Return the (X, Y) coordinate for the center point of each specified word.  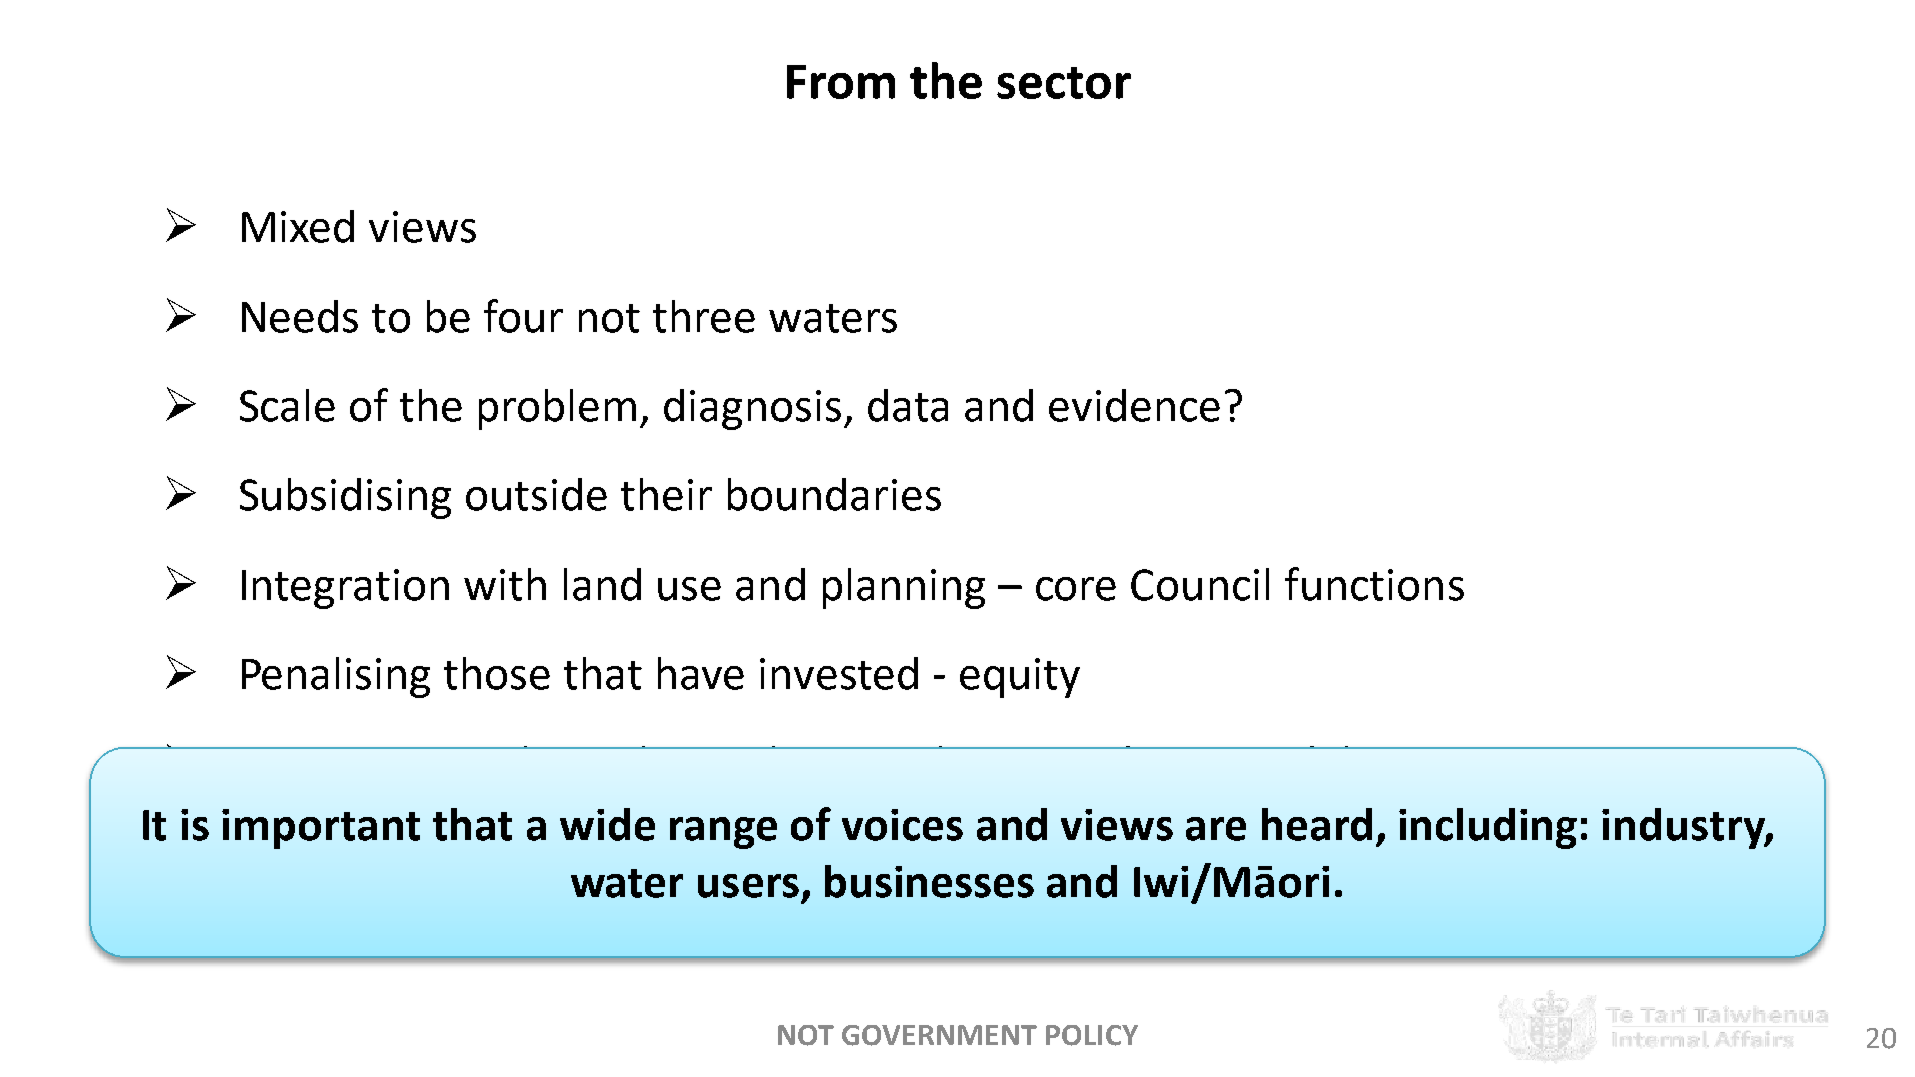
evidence (1134, 405)
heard (1317, 824)
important (321, 829)
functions (1374, 584)
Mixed (298, 226)
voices (902, 825)
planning (904, 588)
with (505, 584)
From (841, 82)
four (523, 316)
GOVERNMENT (939, 1035)
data (908, 405)
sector (1064, 83)
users (748, 886)
